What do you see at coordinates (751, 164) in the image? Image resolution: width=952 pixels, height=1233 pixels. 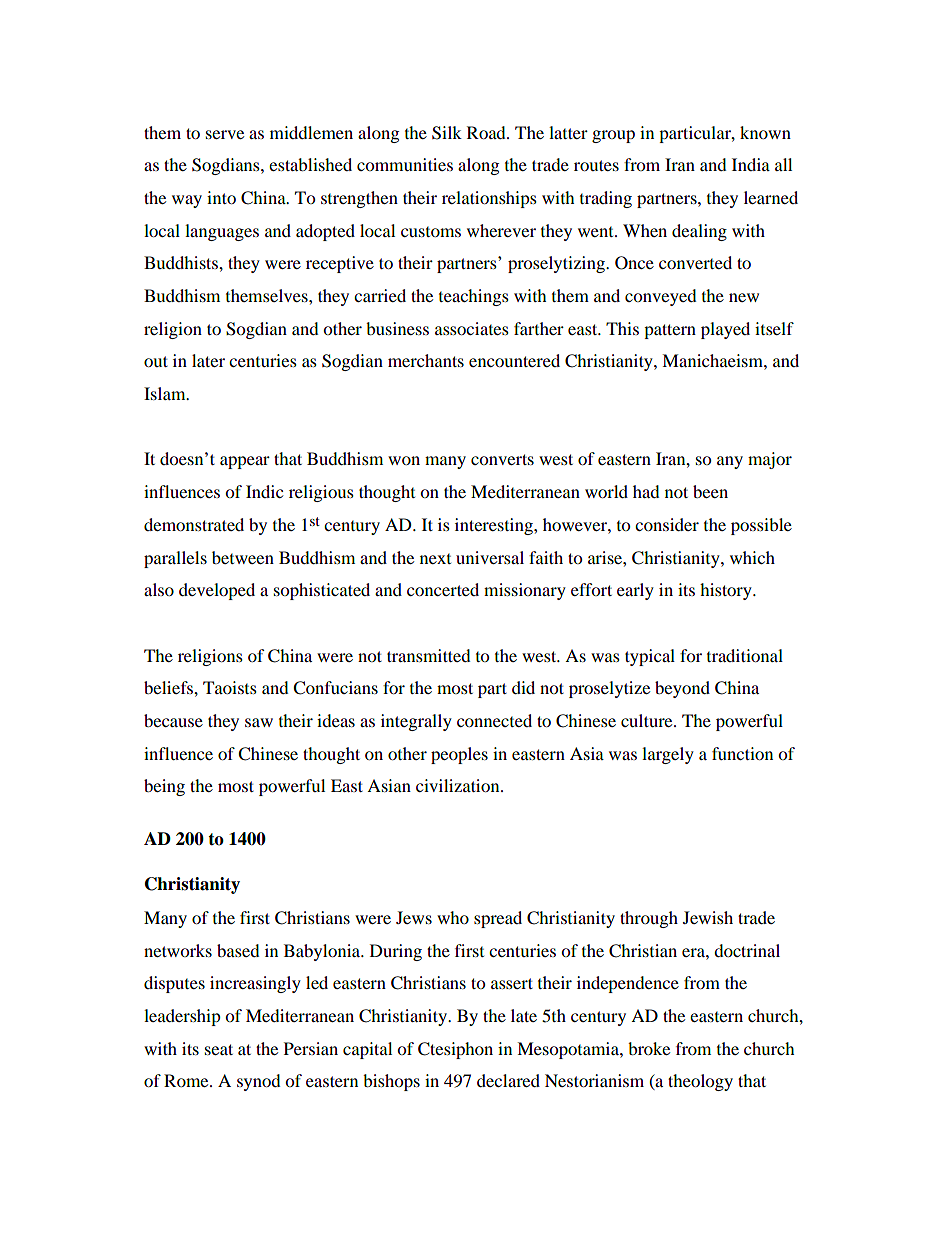 I see `India` at bounding box center [751, 164].
